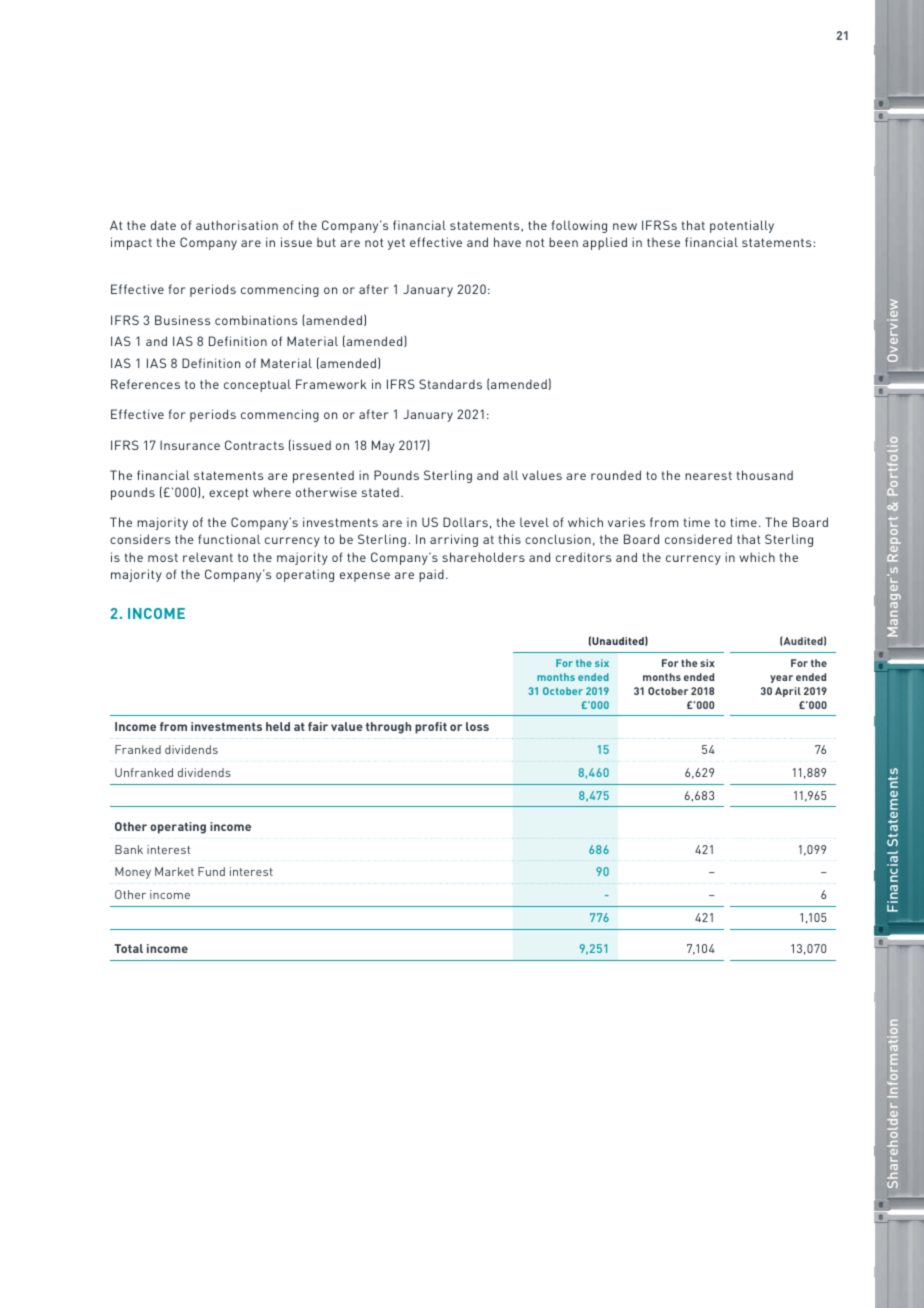  What do you see at coordinates (237, 225) in the document?
I see `authorisation` at bounding box center [237, 225].
